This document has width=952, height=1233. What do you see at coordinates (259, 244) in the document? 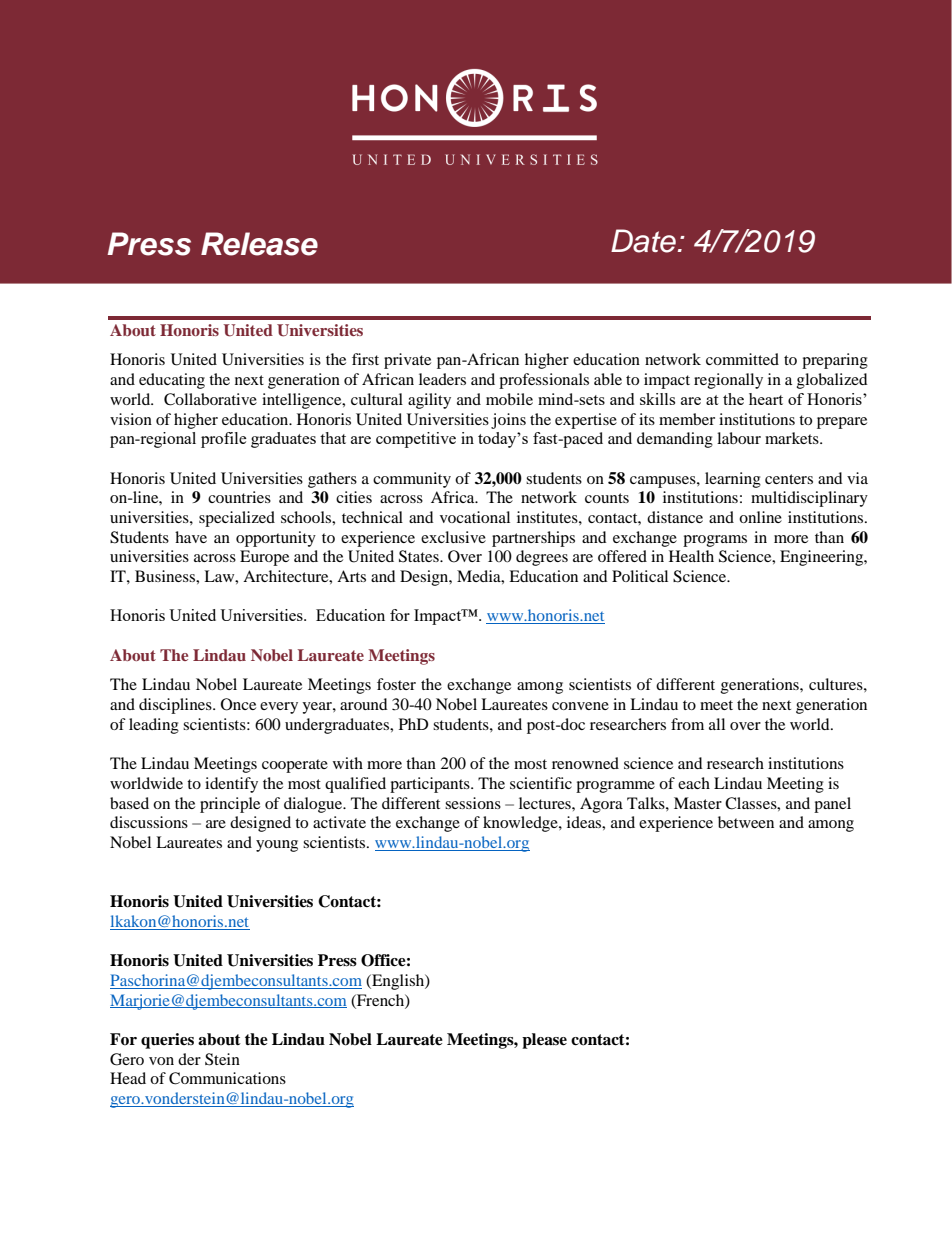
I see `Release` at bounding box center [259, 244].
